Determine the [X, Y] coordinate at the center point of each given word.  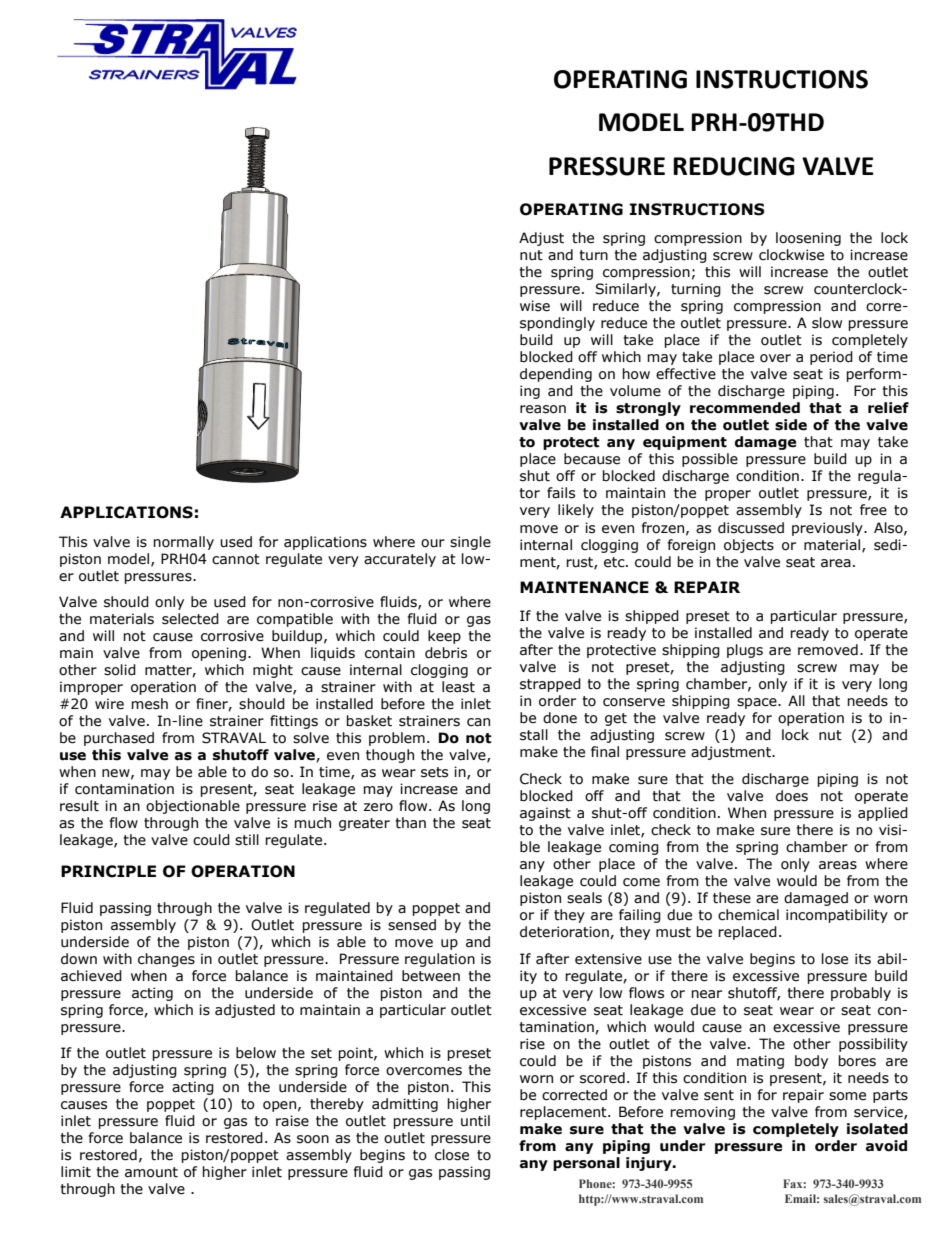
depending [556, 375]
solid [120, 670]
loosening [808, 239]
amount [151, 1172]
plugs [745, 651]
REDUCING [734, 166]
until [475, 1121]
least [458, 687]
